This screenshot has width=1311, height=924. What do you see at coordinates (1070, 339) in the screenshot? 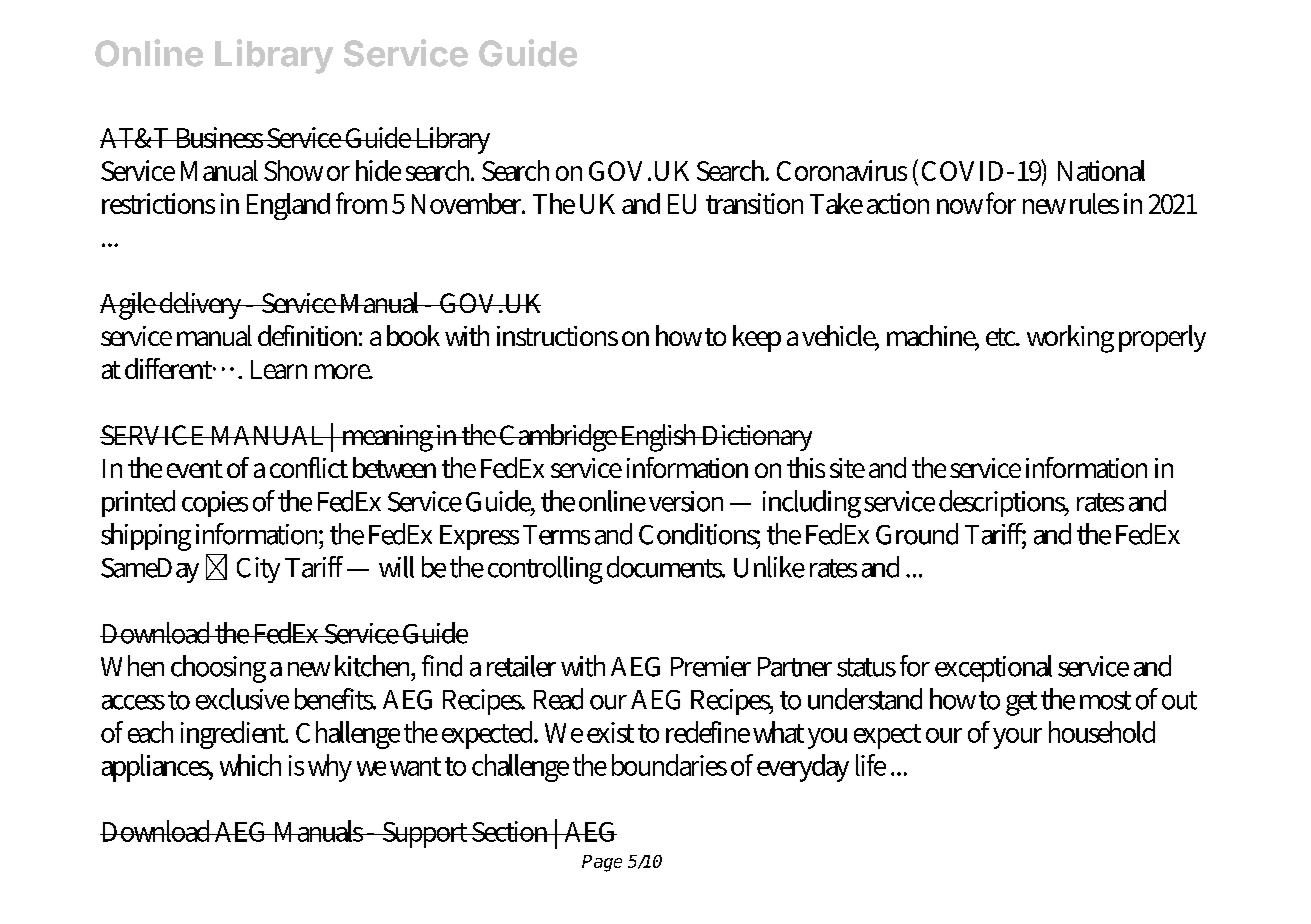
I see `working` at bounding box center [1070, 339].
